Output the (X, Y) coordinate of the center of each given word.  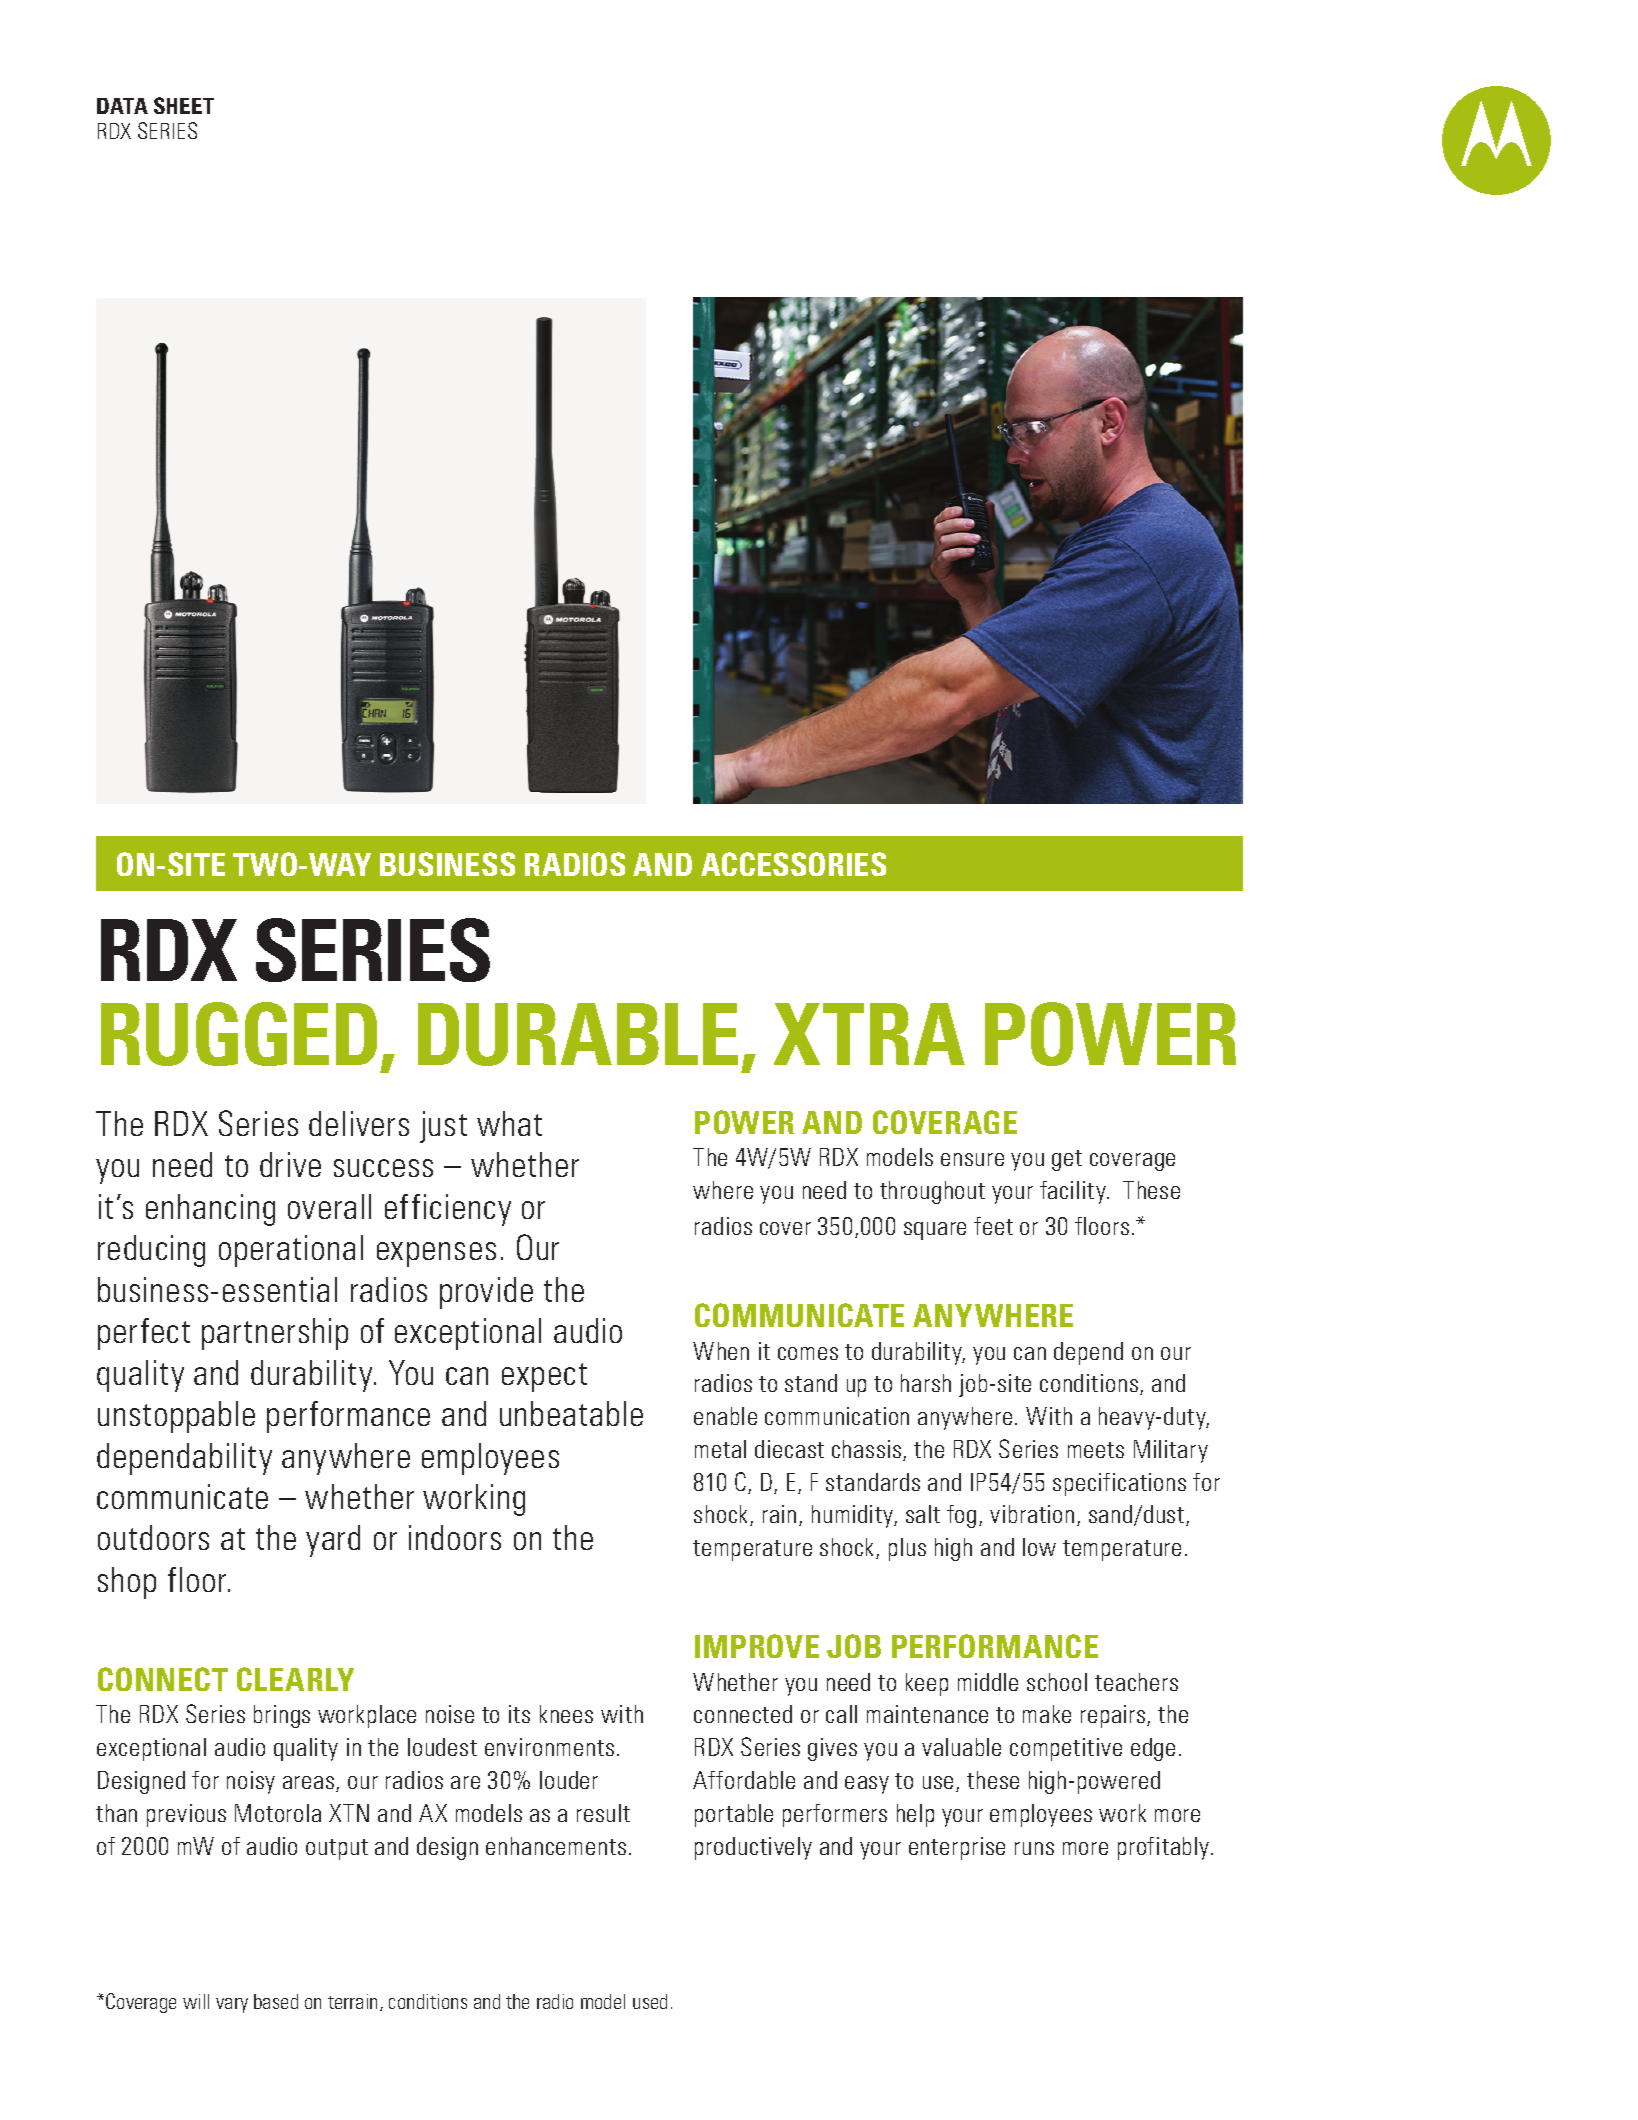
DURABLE (578, 1034)
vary (232, 2005)
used (650, 2001)
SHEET (184, 105)
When (721, 1351)
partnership (275, 1334)
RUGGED (241, 1035)
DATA (122, 106)
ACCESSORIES (793, 864)
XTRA (869, 1034)
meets (1096, 1450)
